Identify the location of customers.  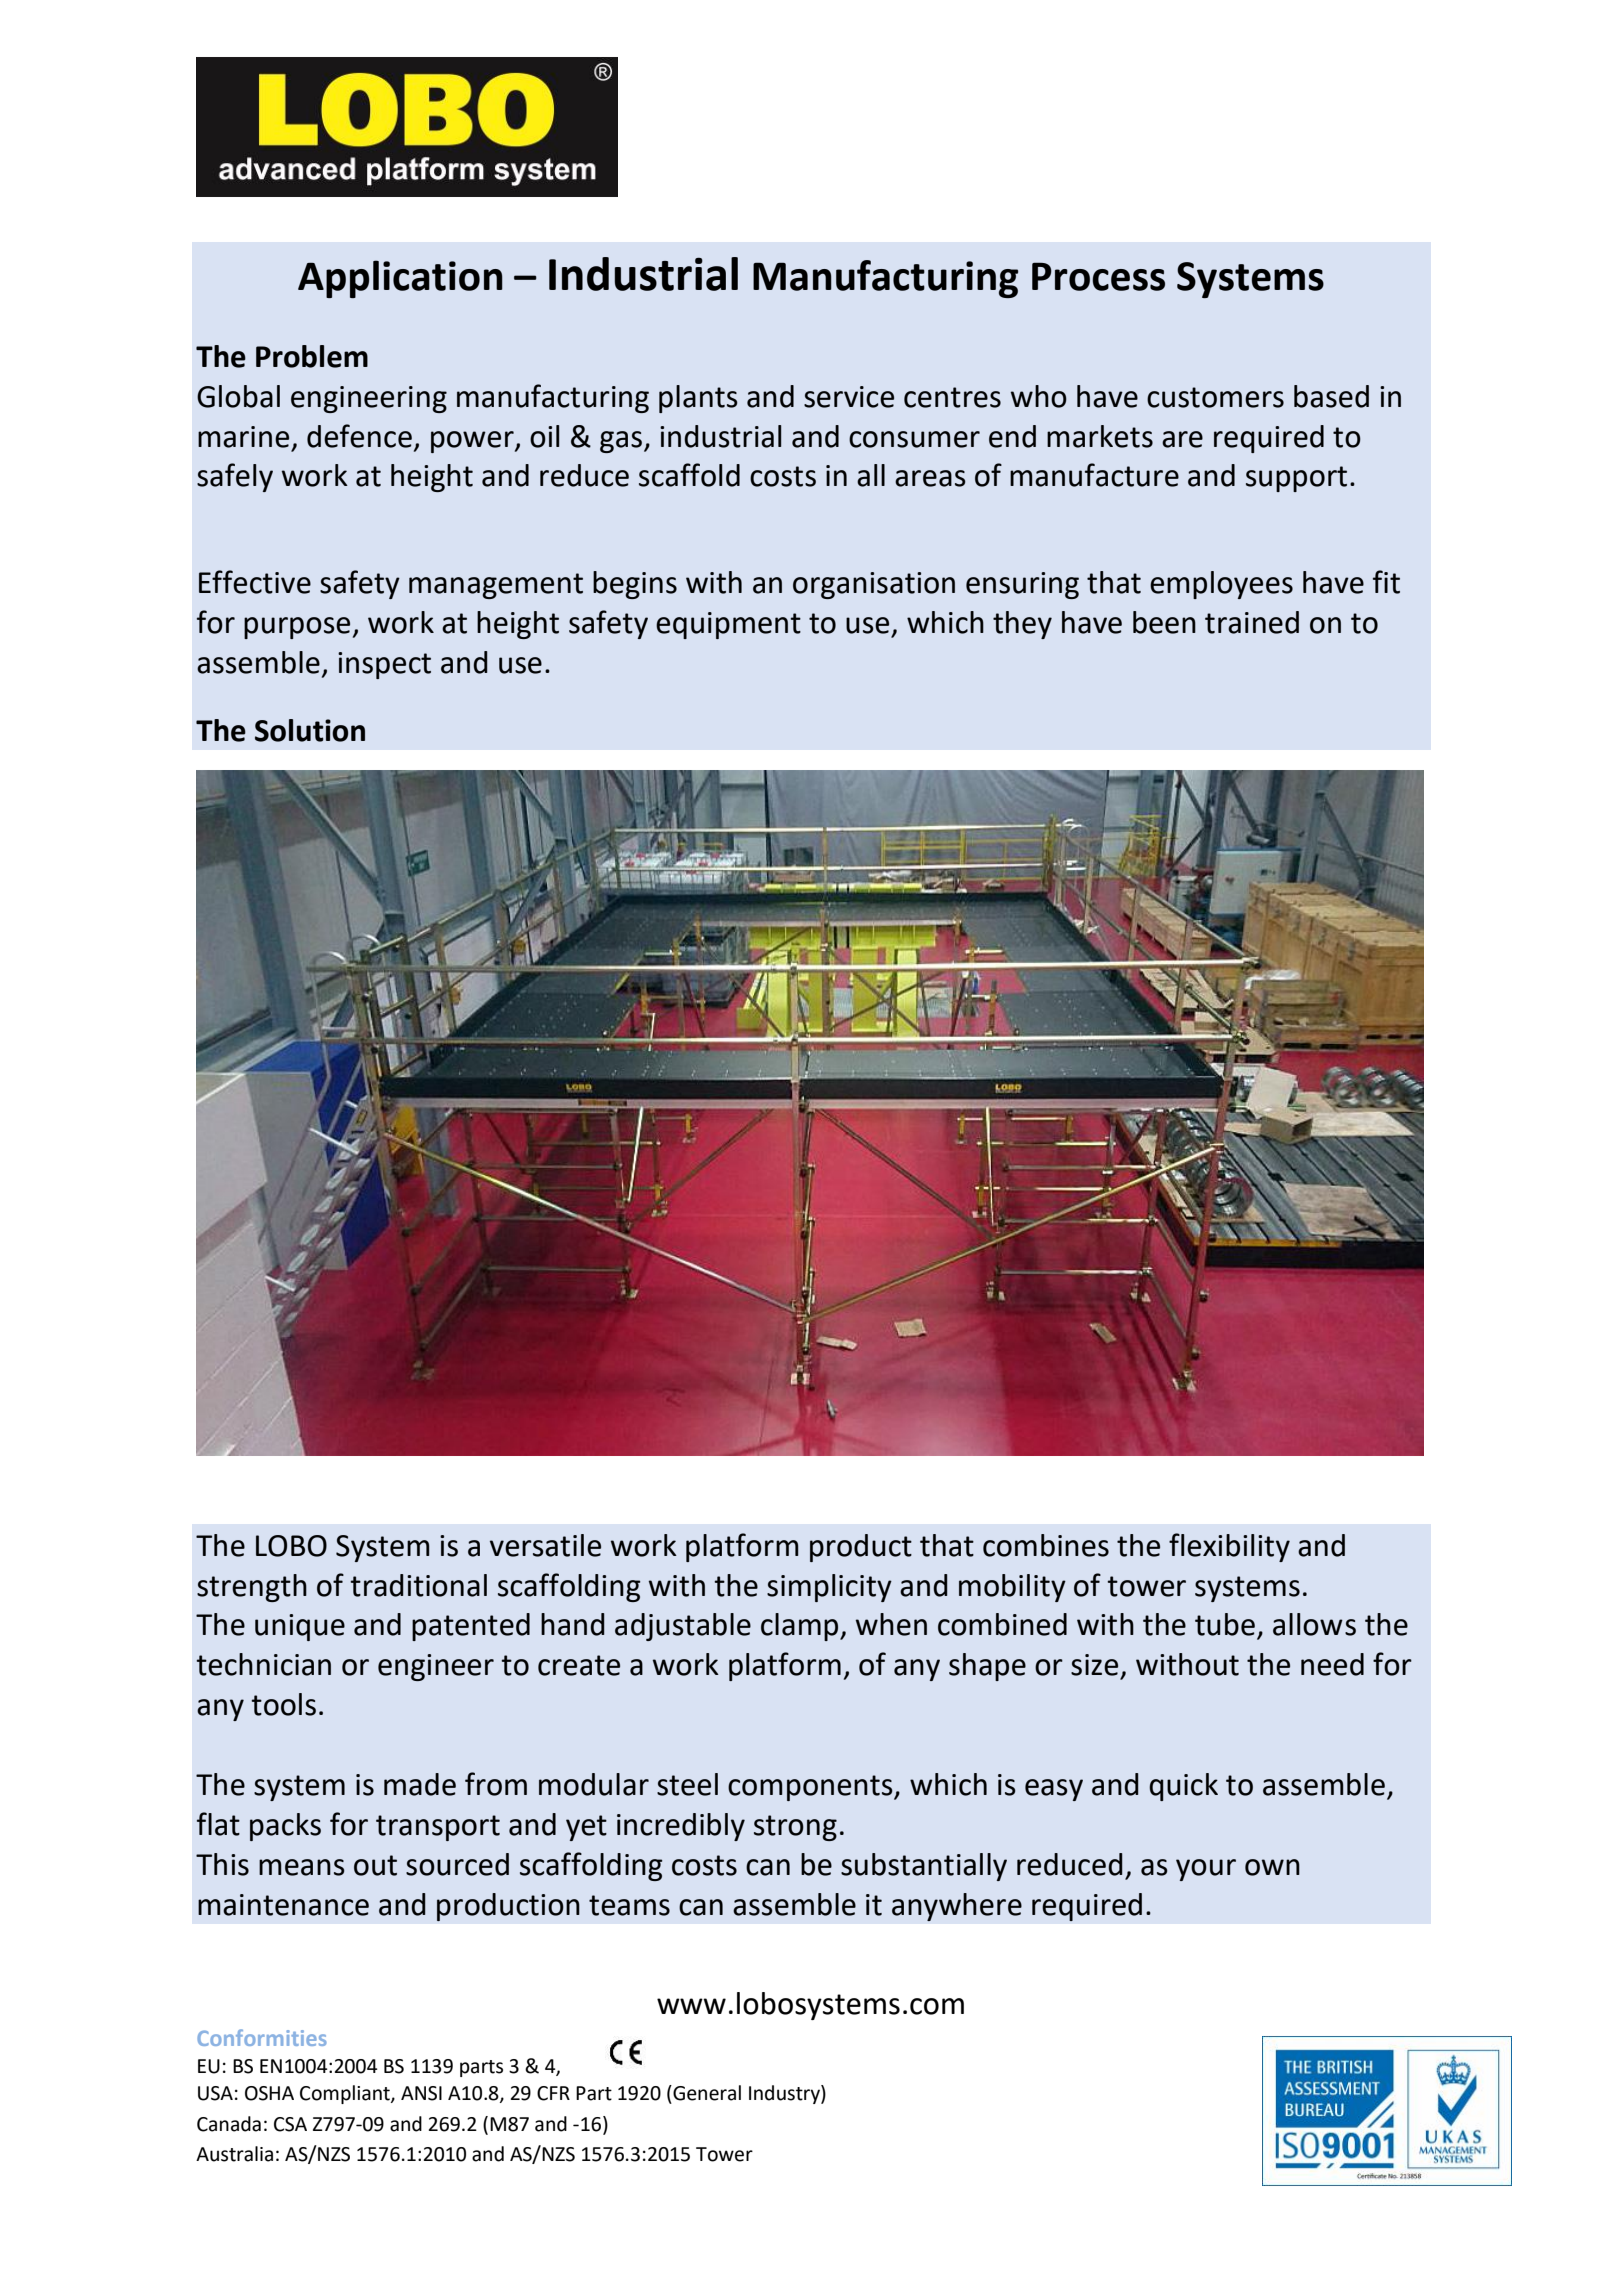
(1215, 397).
